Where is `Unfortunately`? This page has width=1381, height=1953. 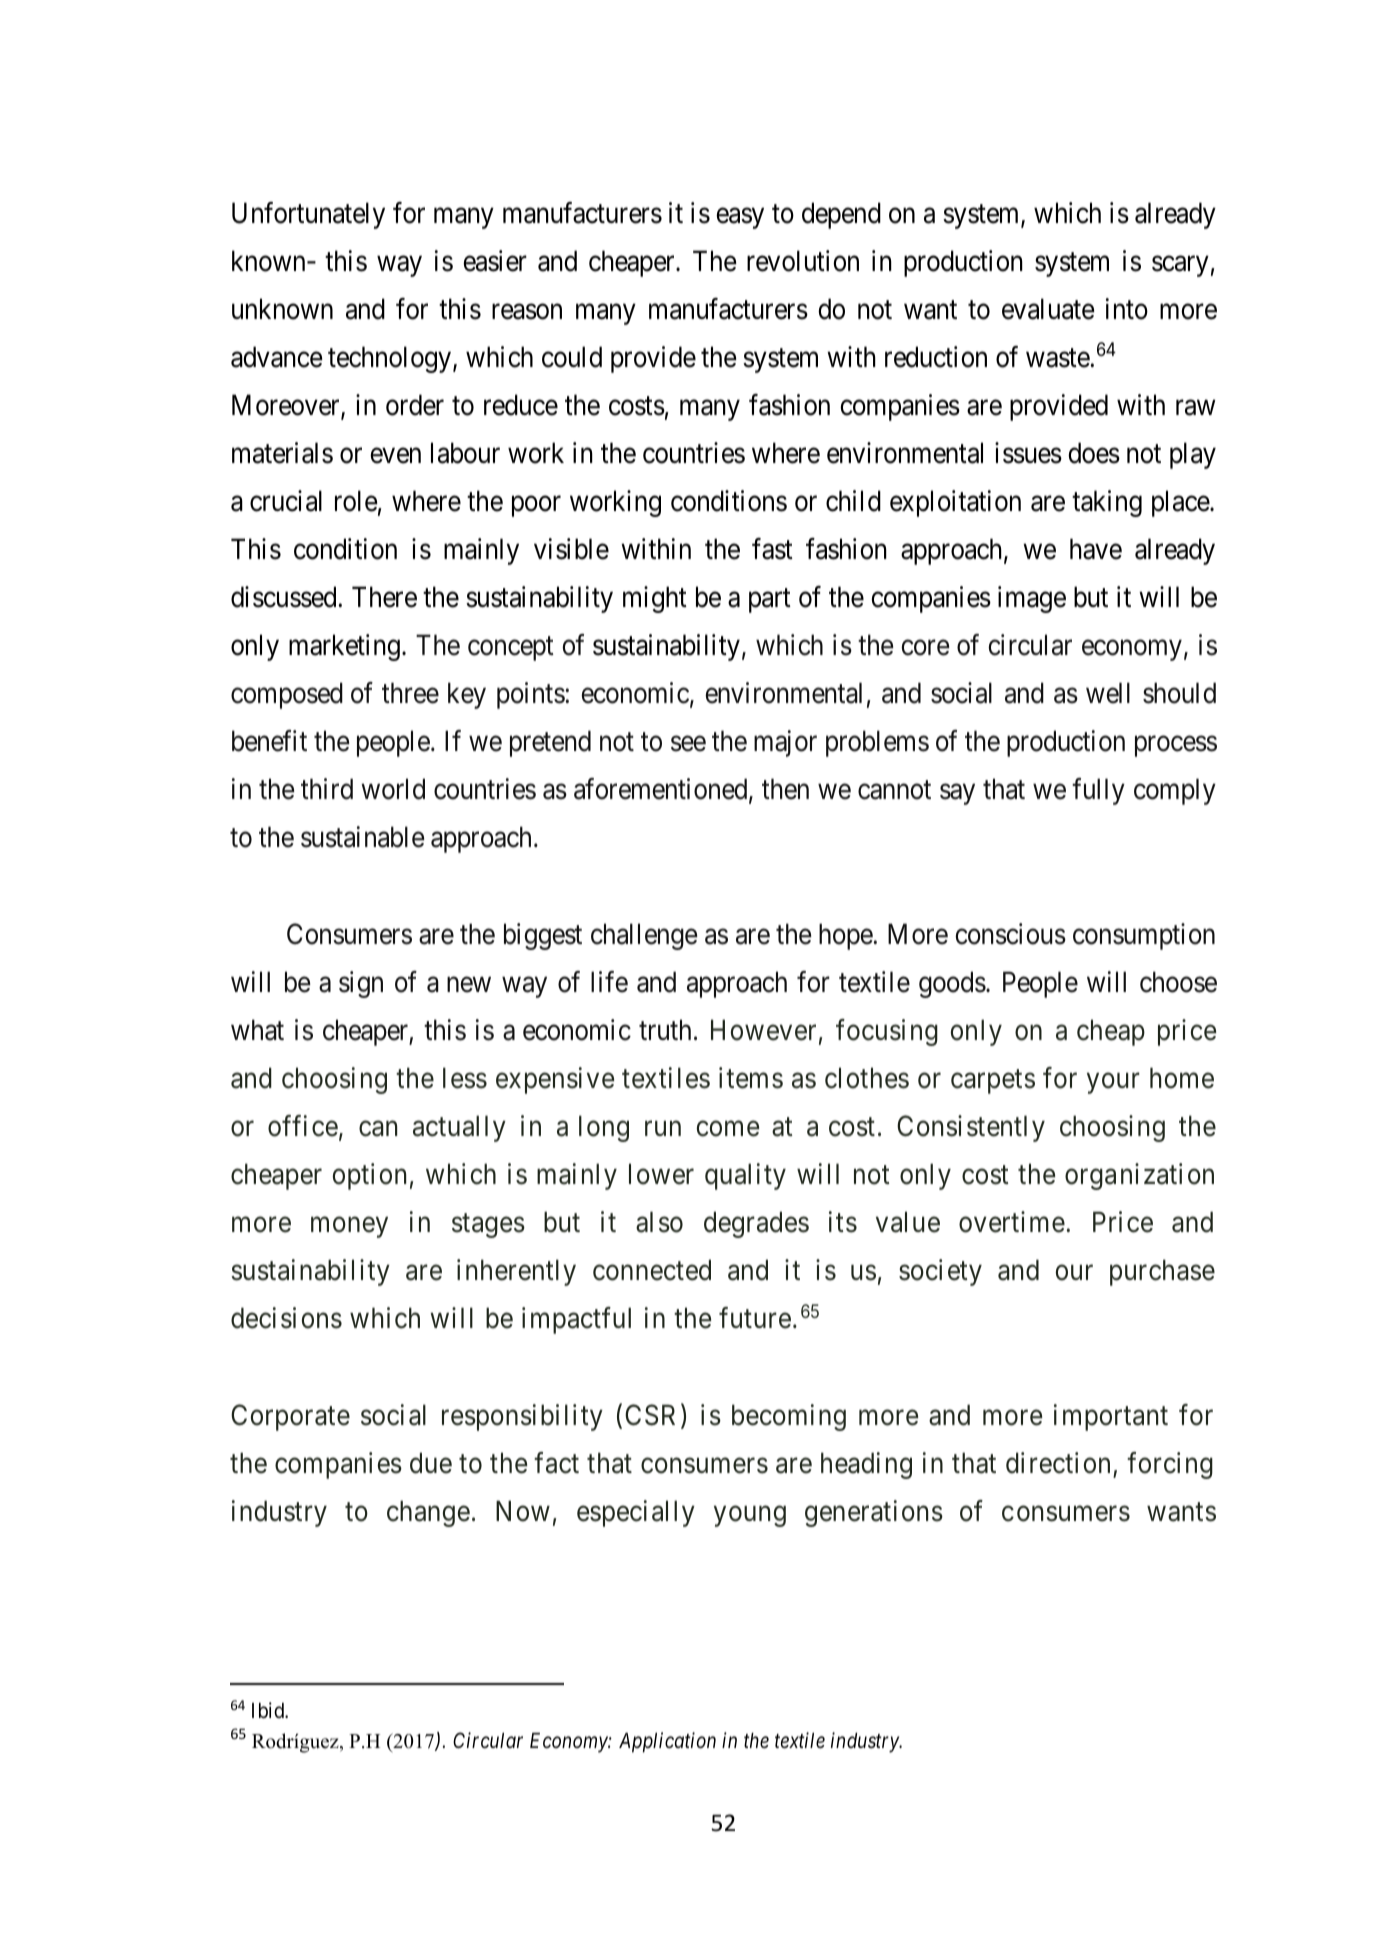 Unfortunately is located at coordinates (308, 215).
